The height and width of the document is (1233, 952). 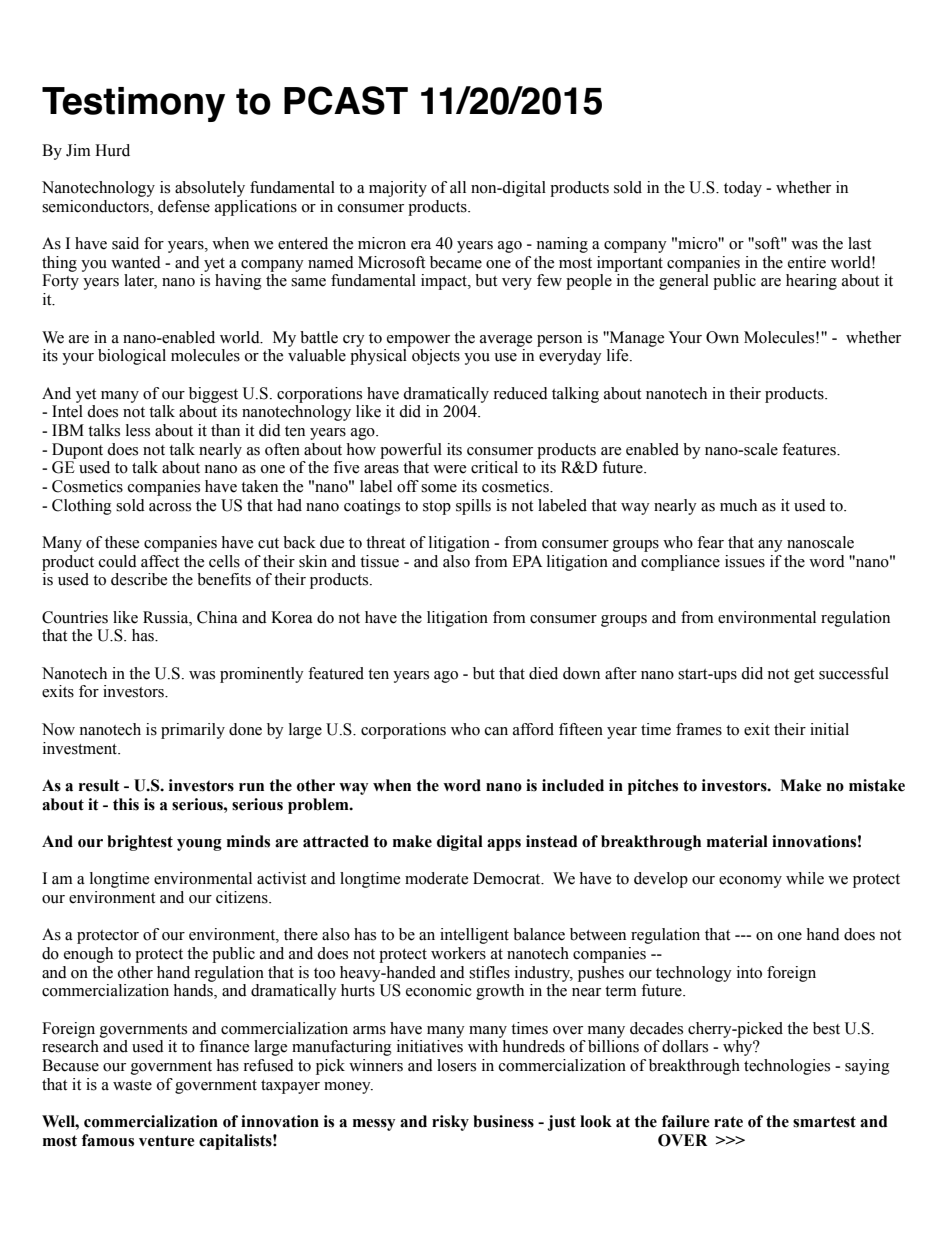 I want to click on majority, so click(x=398, y=189).
